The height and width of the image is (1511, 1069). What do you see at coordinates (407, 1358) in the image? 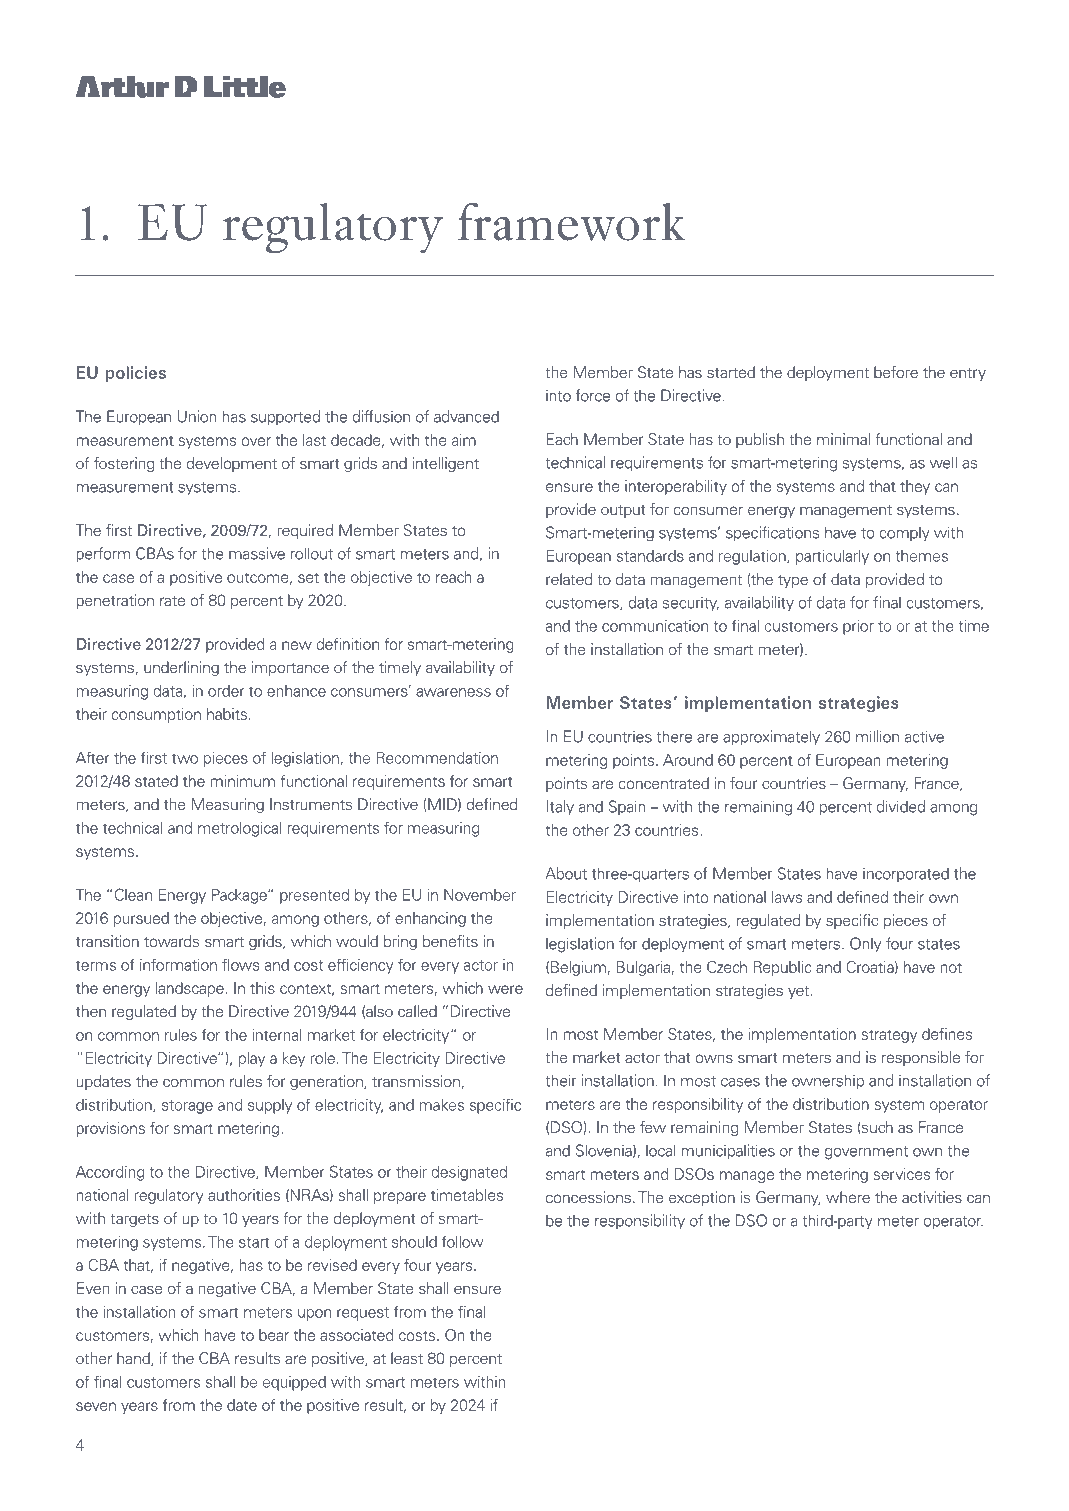
I see `least` at bounding box center [407, 1358].
